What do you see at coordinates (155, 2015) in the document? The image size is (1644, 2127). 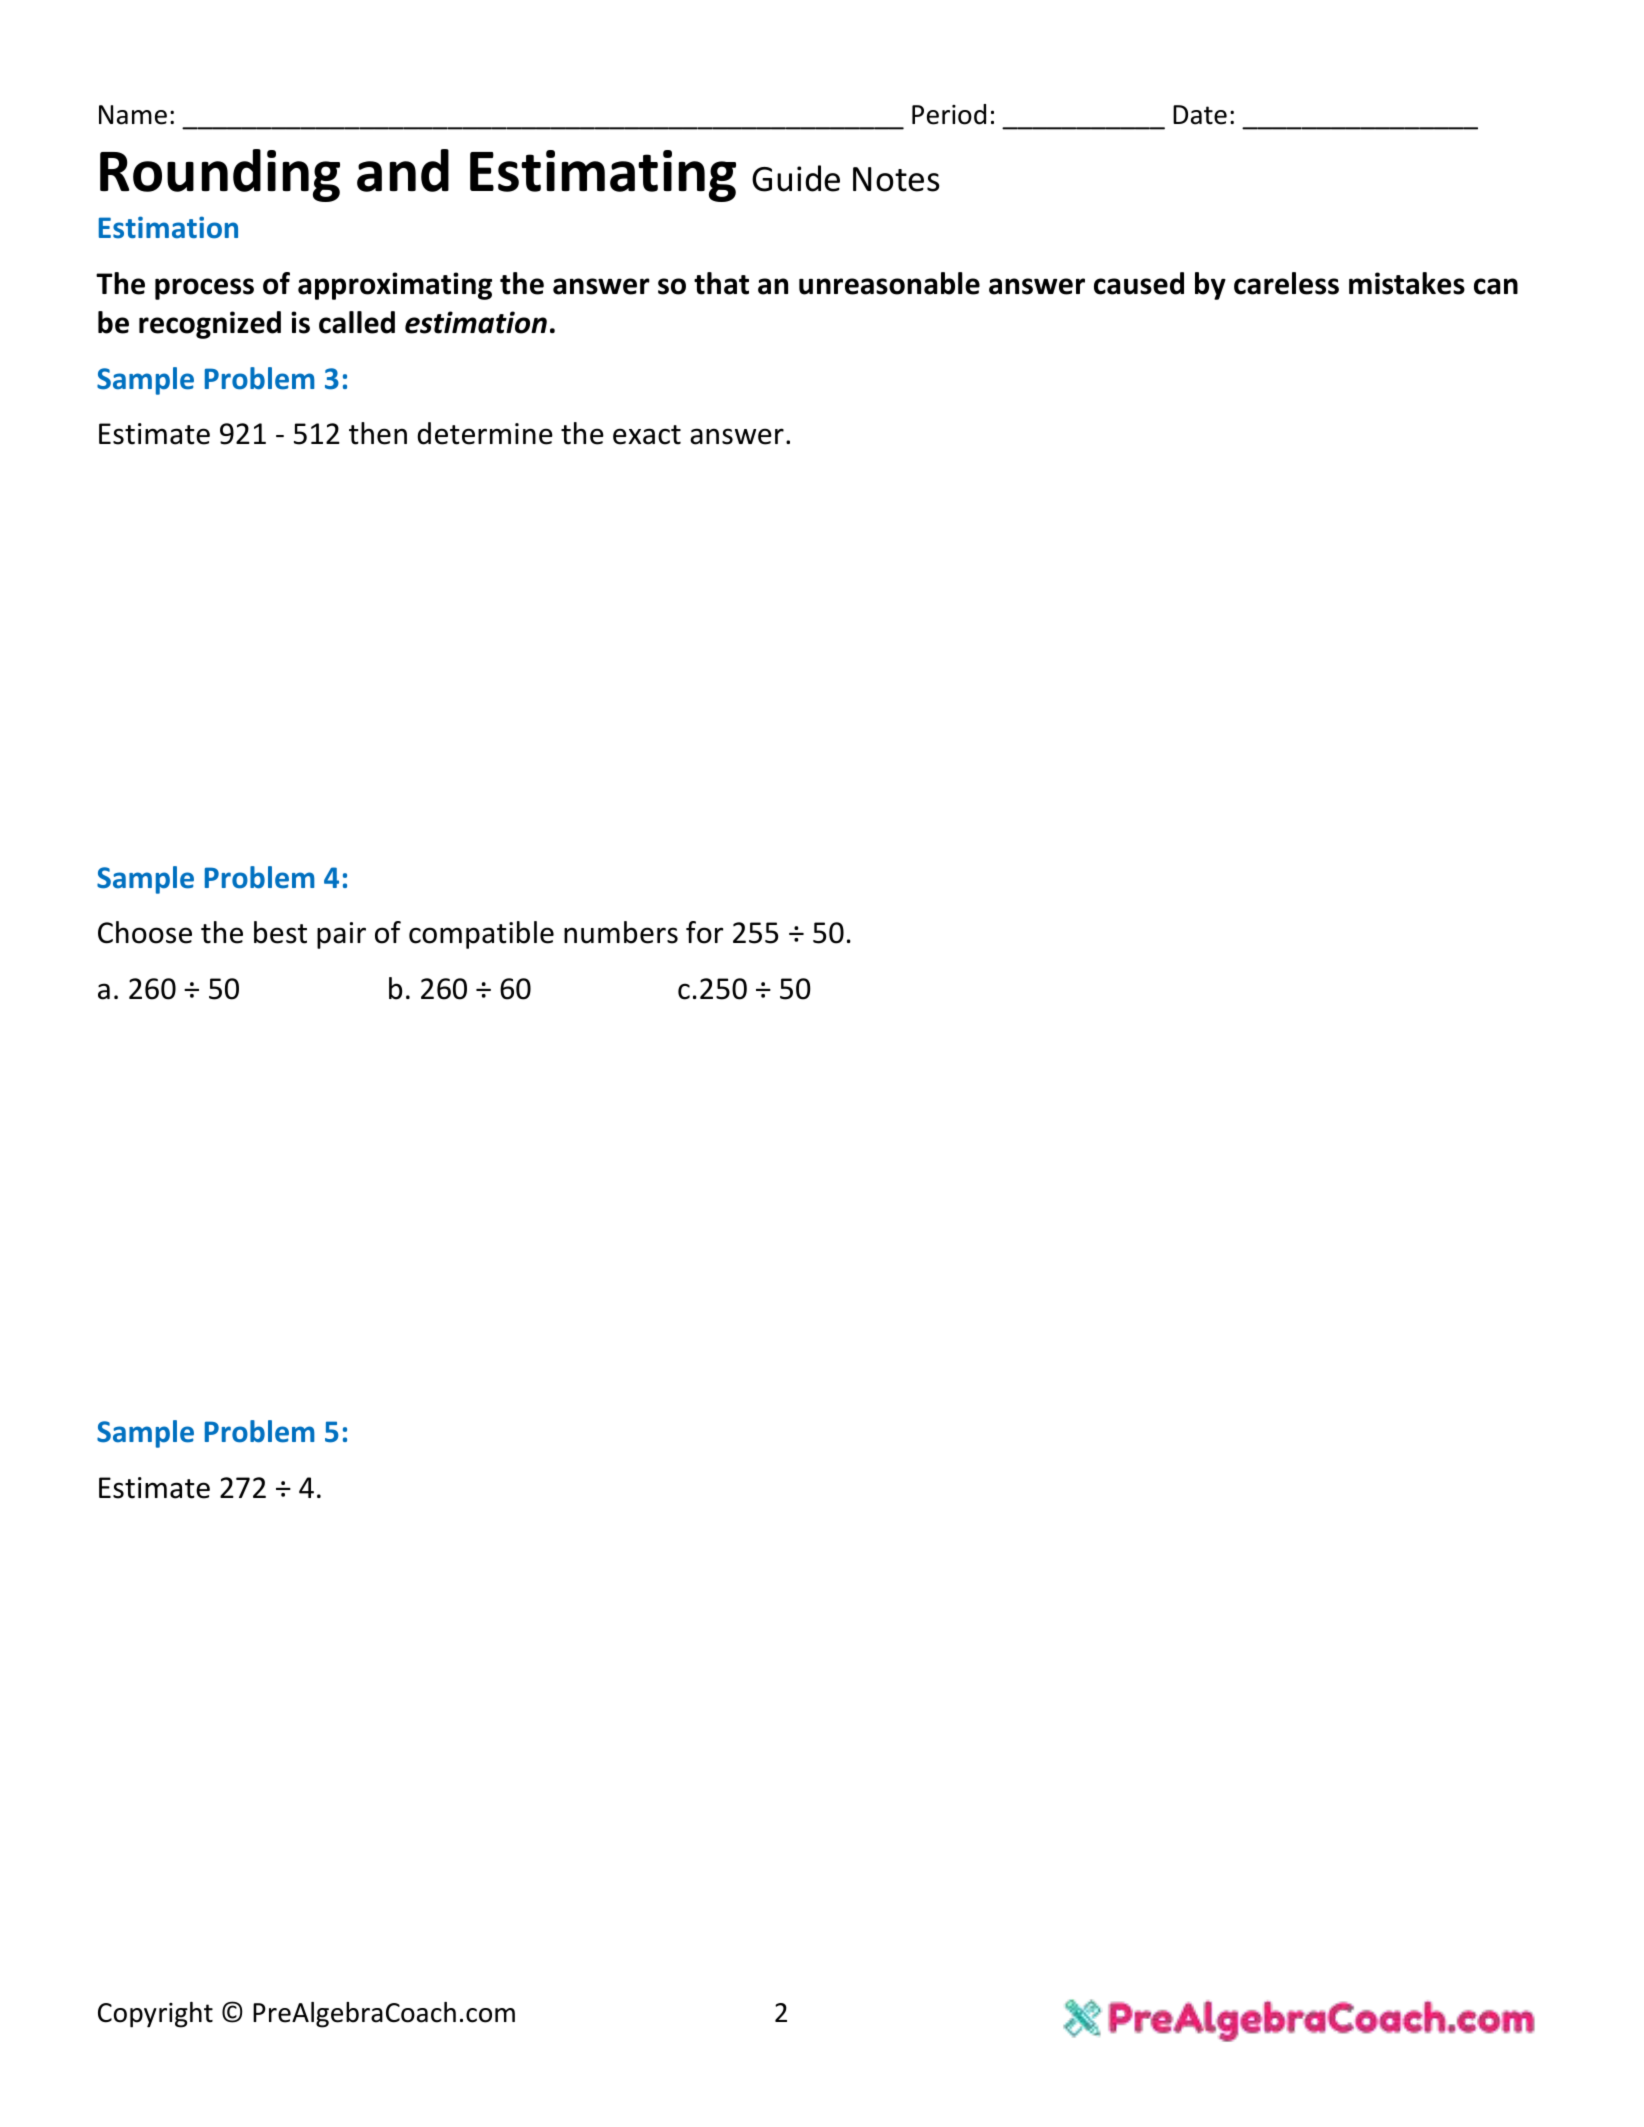 I see `Copyright` at bounding box center [155, 2015].
